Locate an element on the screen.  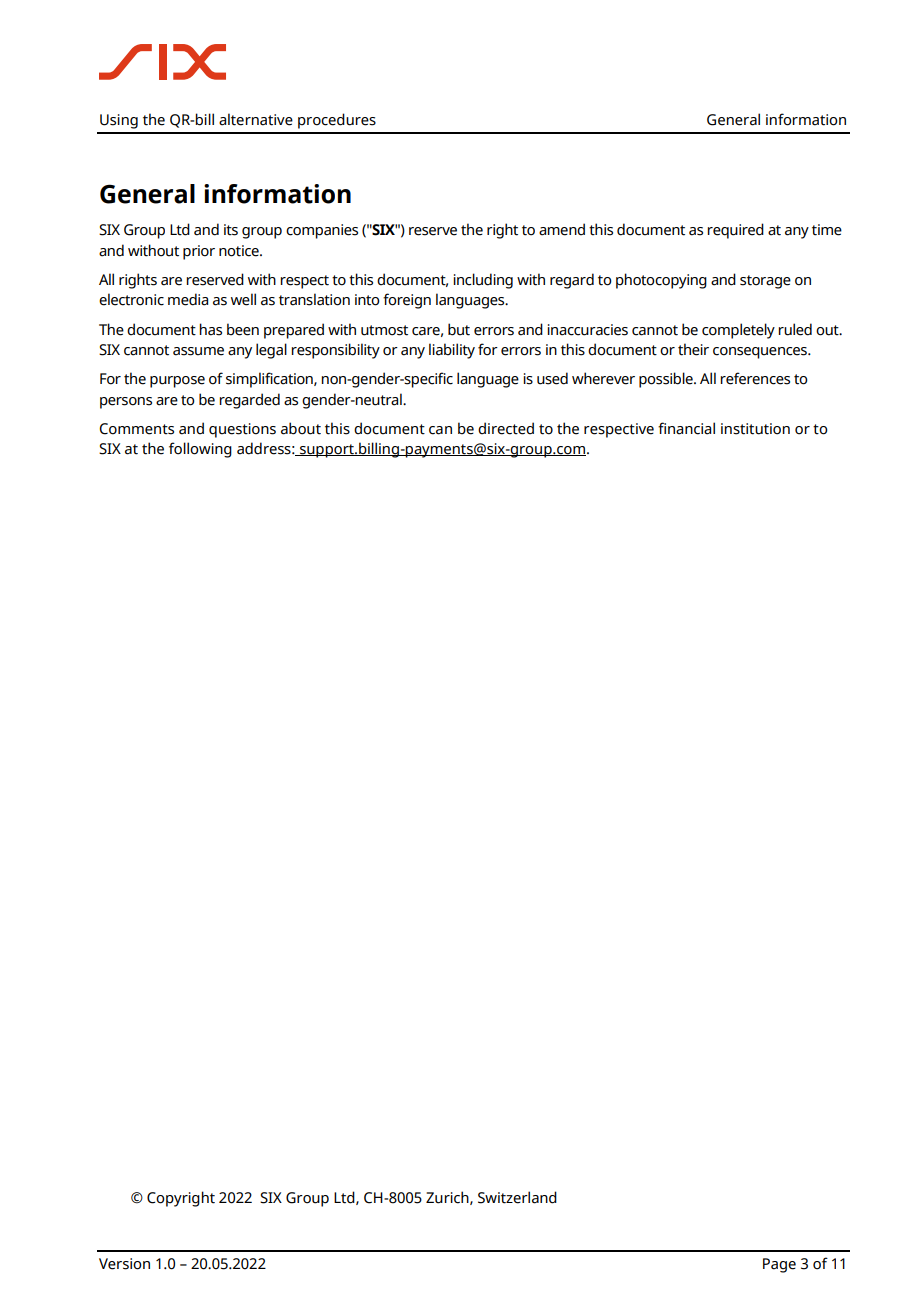
amend is located at coordinates (562, 229).
